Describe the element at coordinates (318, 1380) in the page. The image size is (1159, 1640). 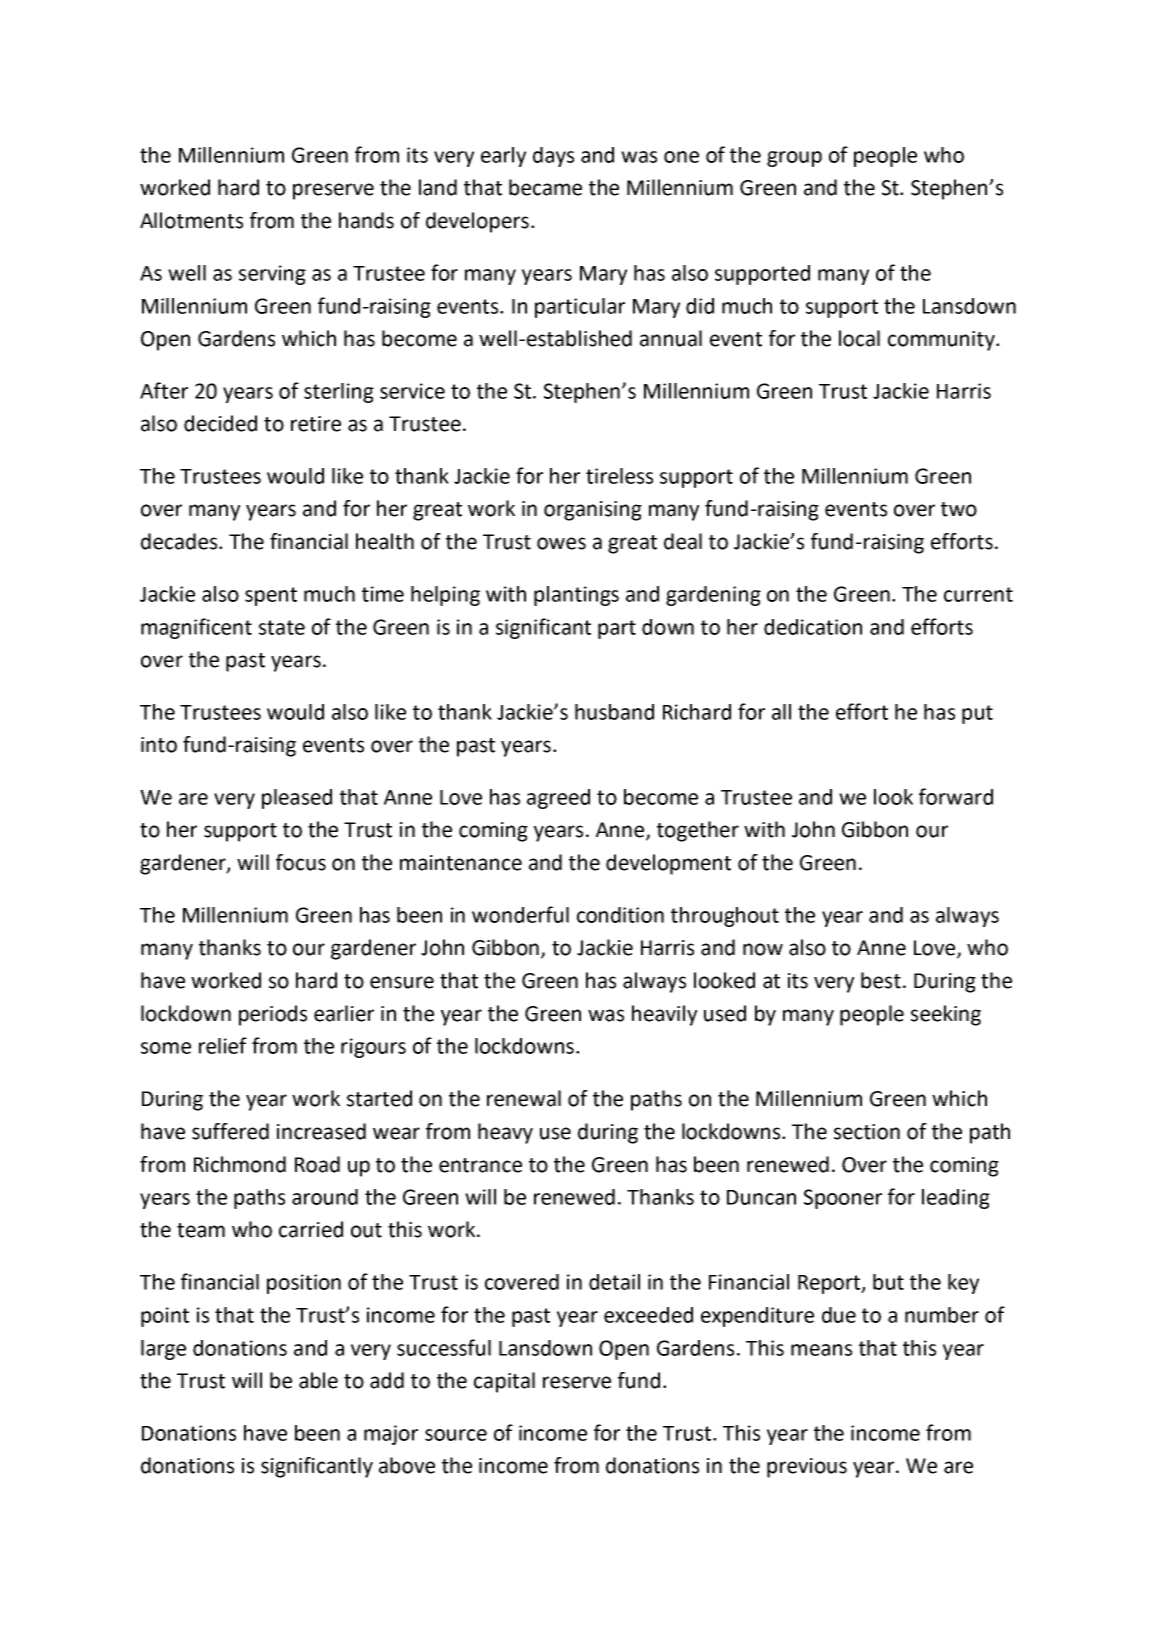
I see `able` at that location.
